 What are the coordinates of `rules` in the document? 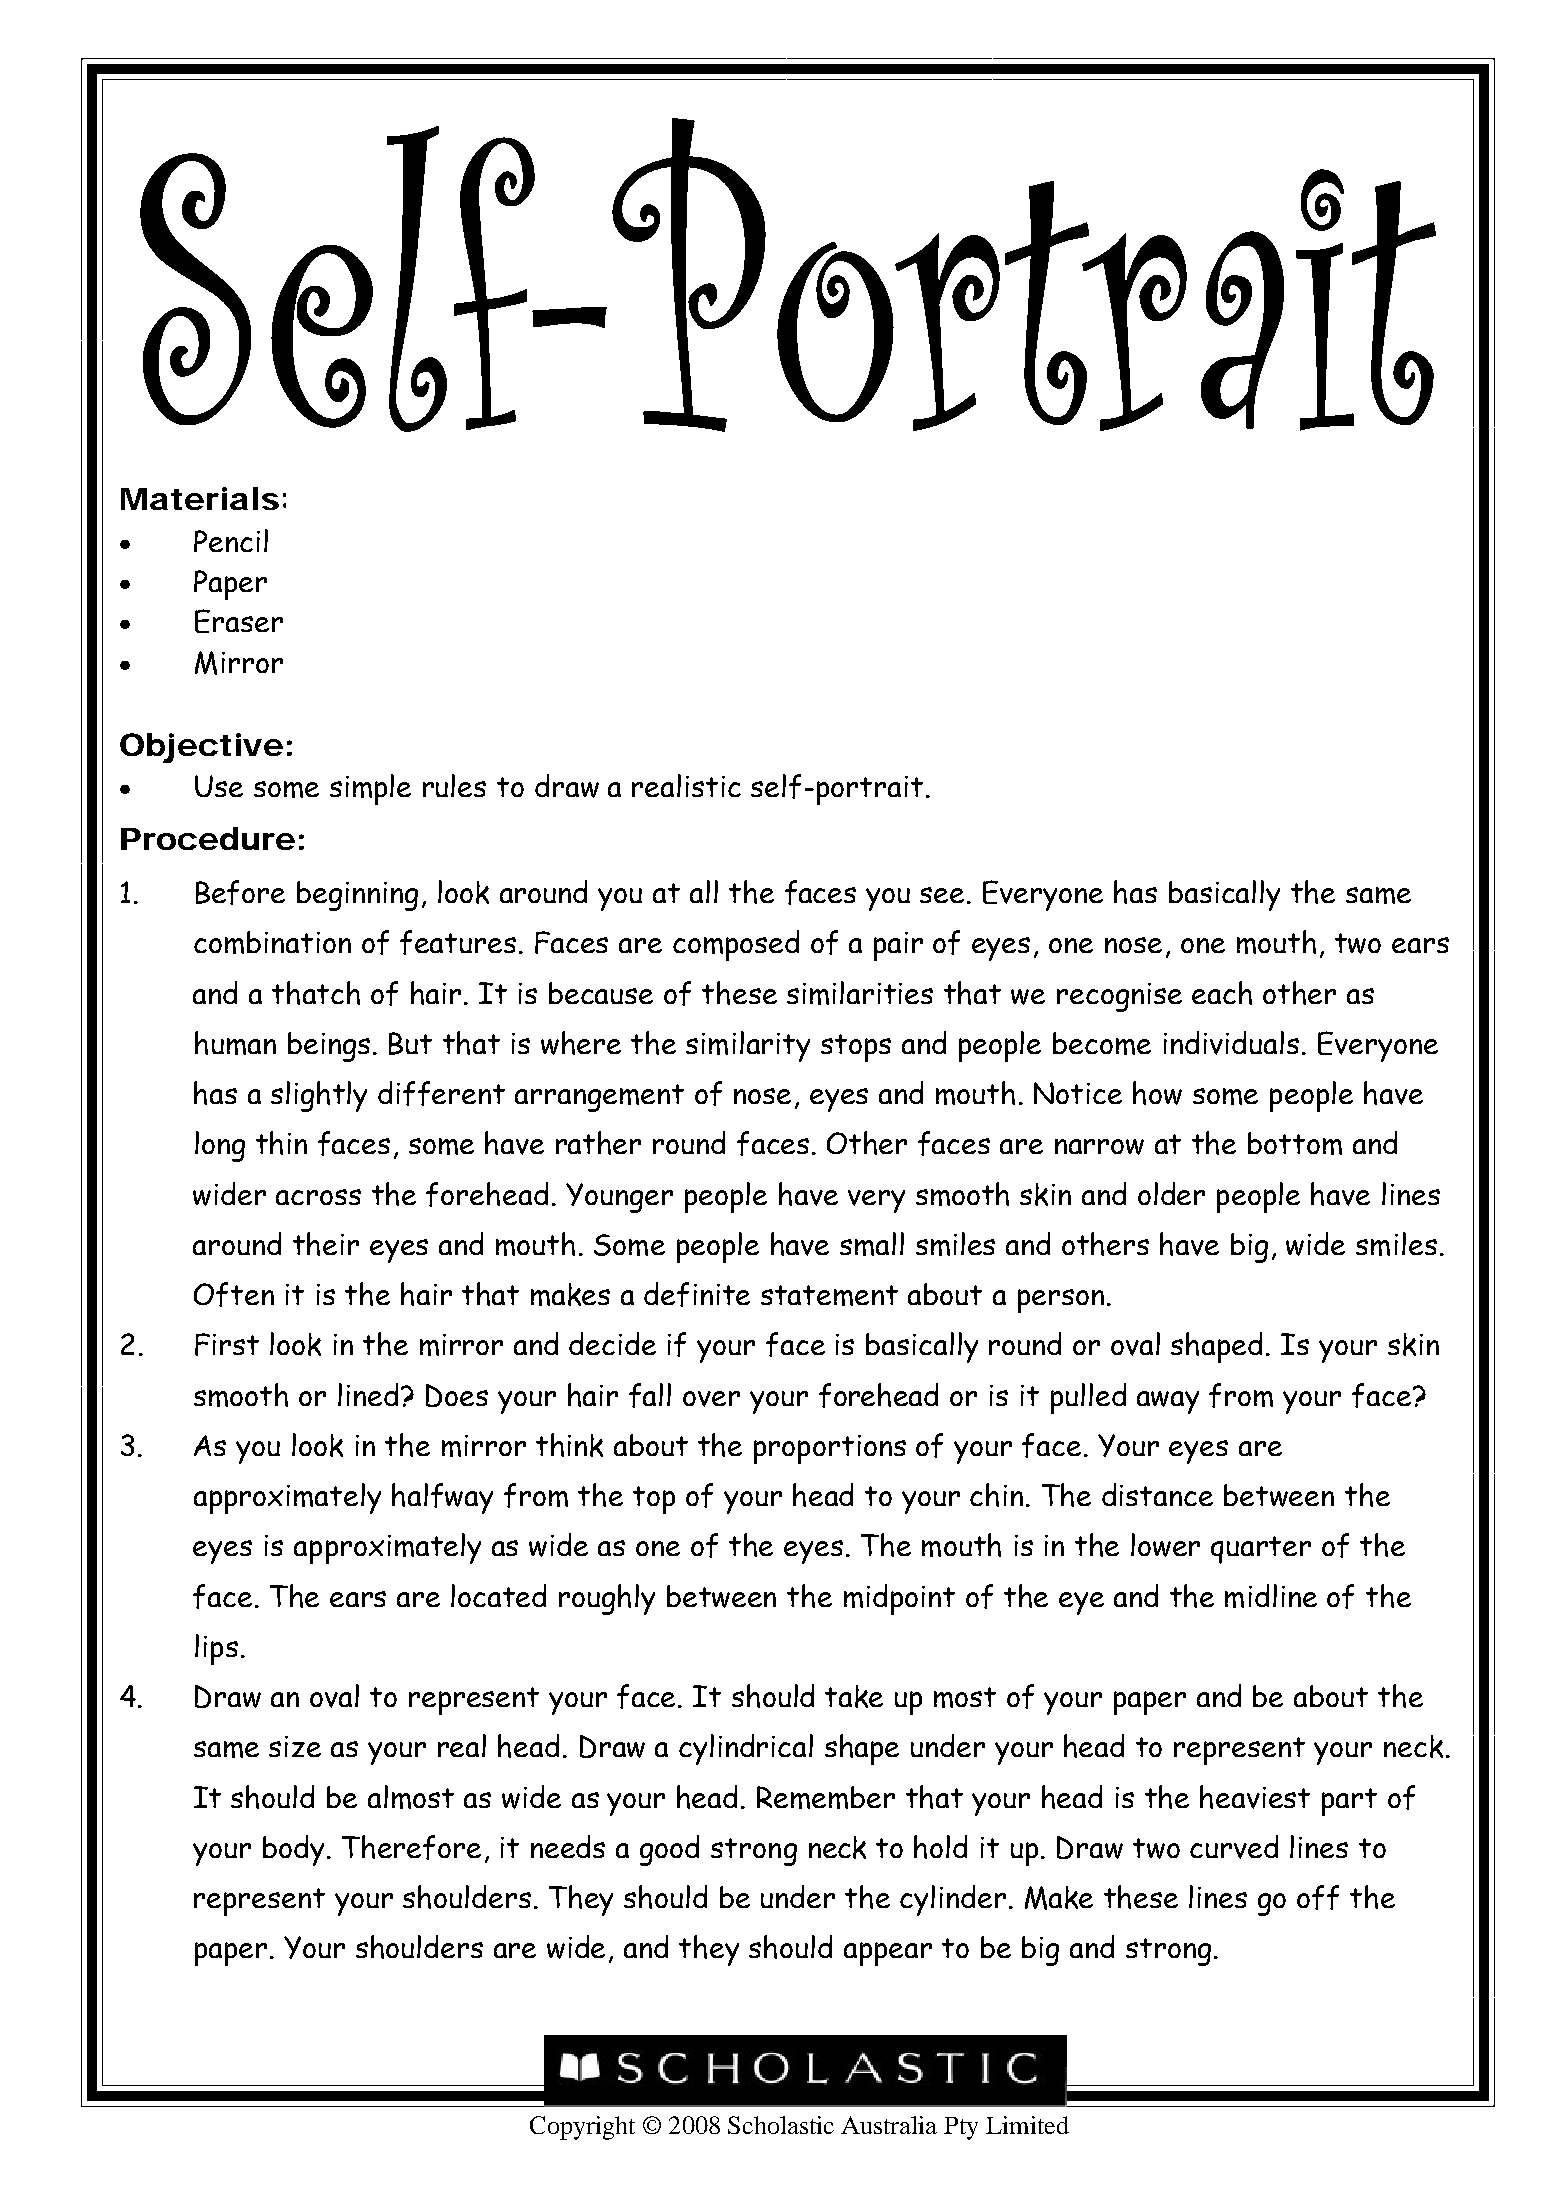 It's located at (454, 785).
